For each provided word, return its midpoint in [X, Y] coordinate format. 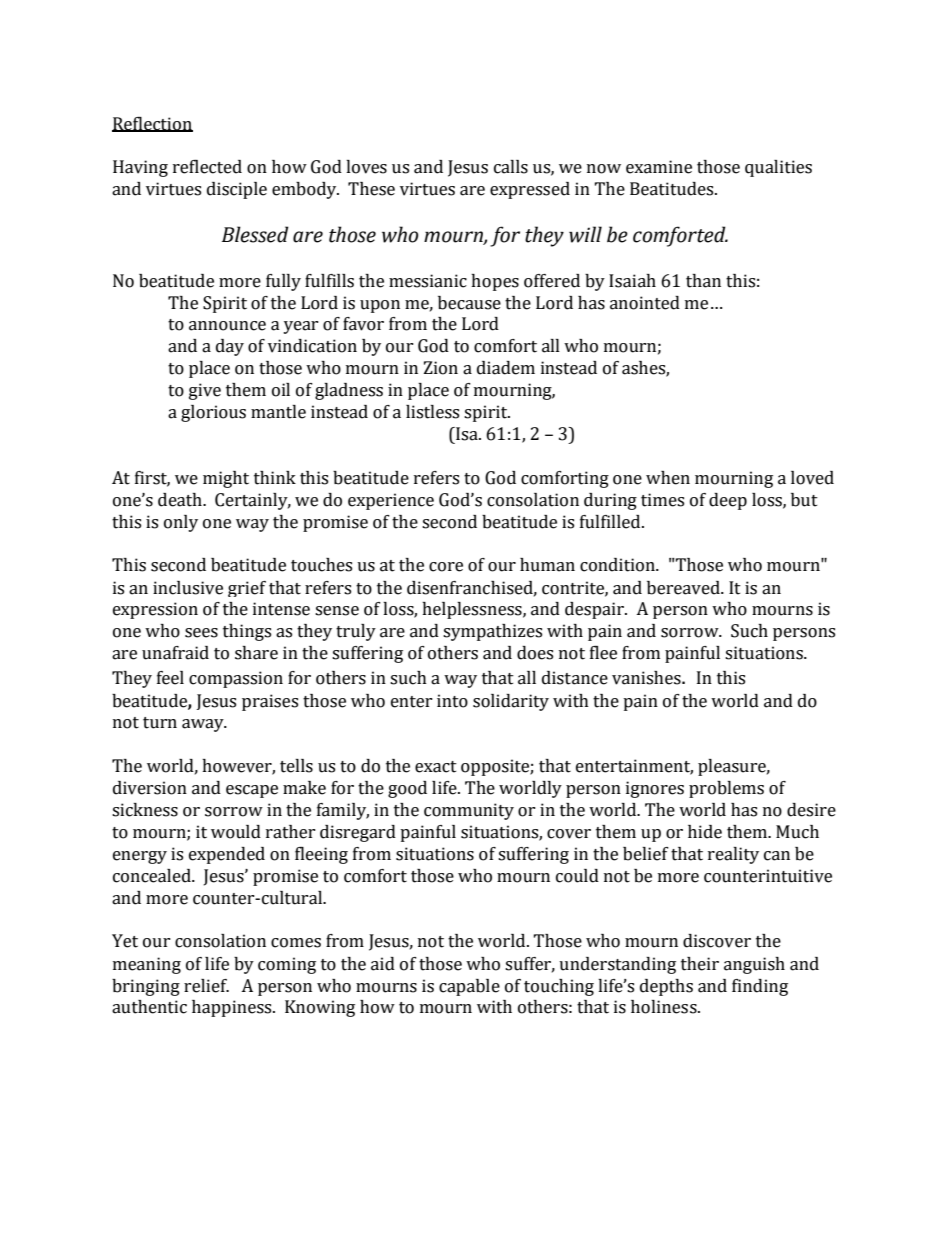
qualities [778, 168]
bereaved [684, 588]
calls [511, 167]
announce [227, 326]
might [226, 479]
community [469, 811]
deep [728, 501]
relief [206, 986]
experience [391, 501]
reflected [207, 167]
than [703, 281]
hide [705, 832]
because [469, 303]
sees [201, 633]
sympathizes [492, 632]
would [236, 832]
